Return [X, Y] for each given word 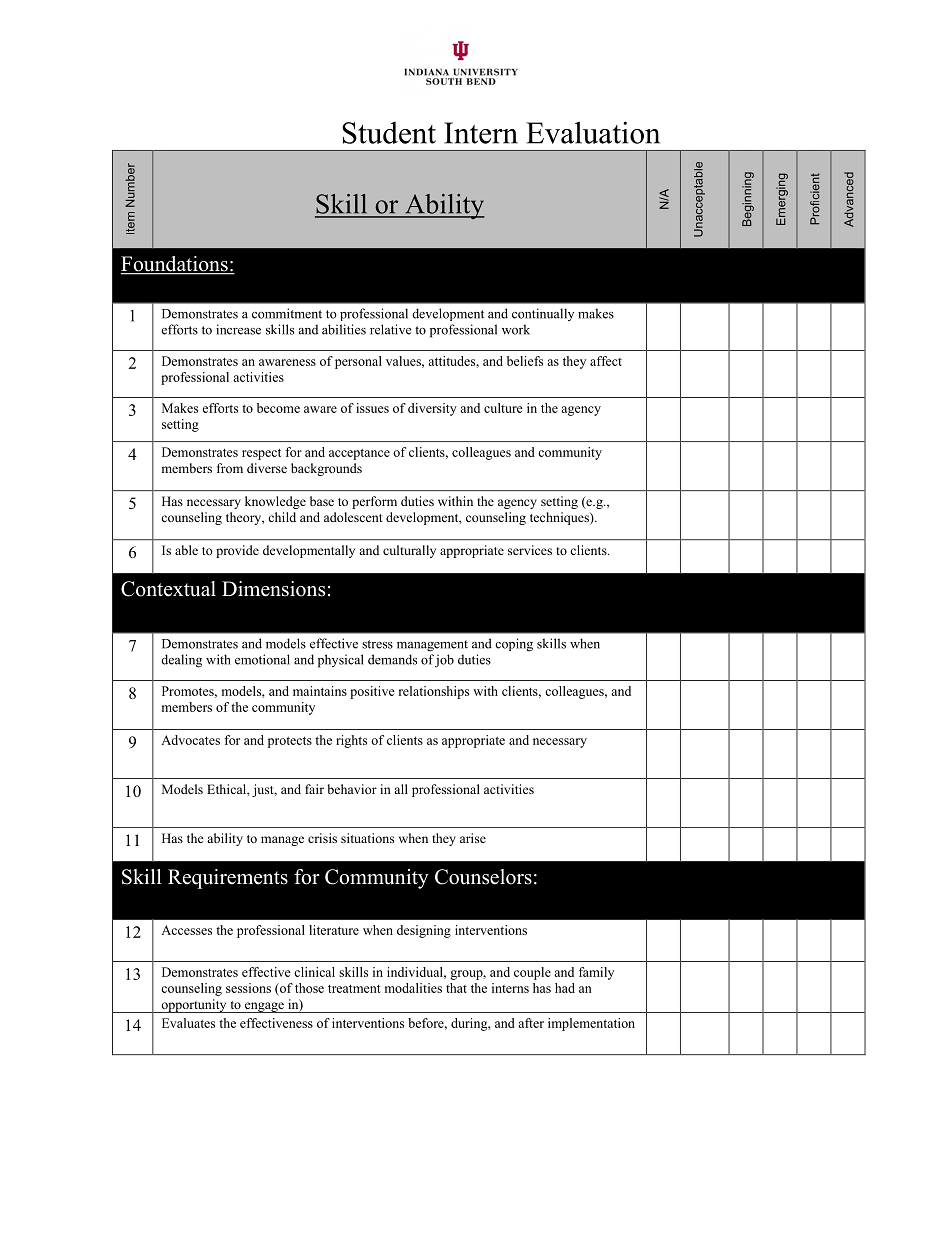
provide [237, 551]
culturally [409, 551]
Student [389, 132]
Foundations [175, 265]
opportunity [194, 1006]
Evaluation [593, 132]
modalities [413, 988]
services [530, 550]
